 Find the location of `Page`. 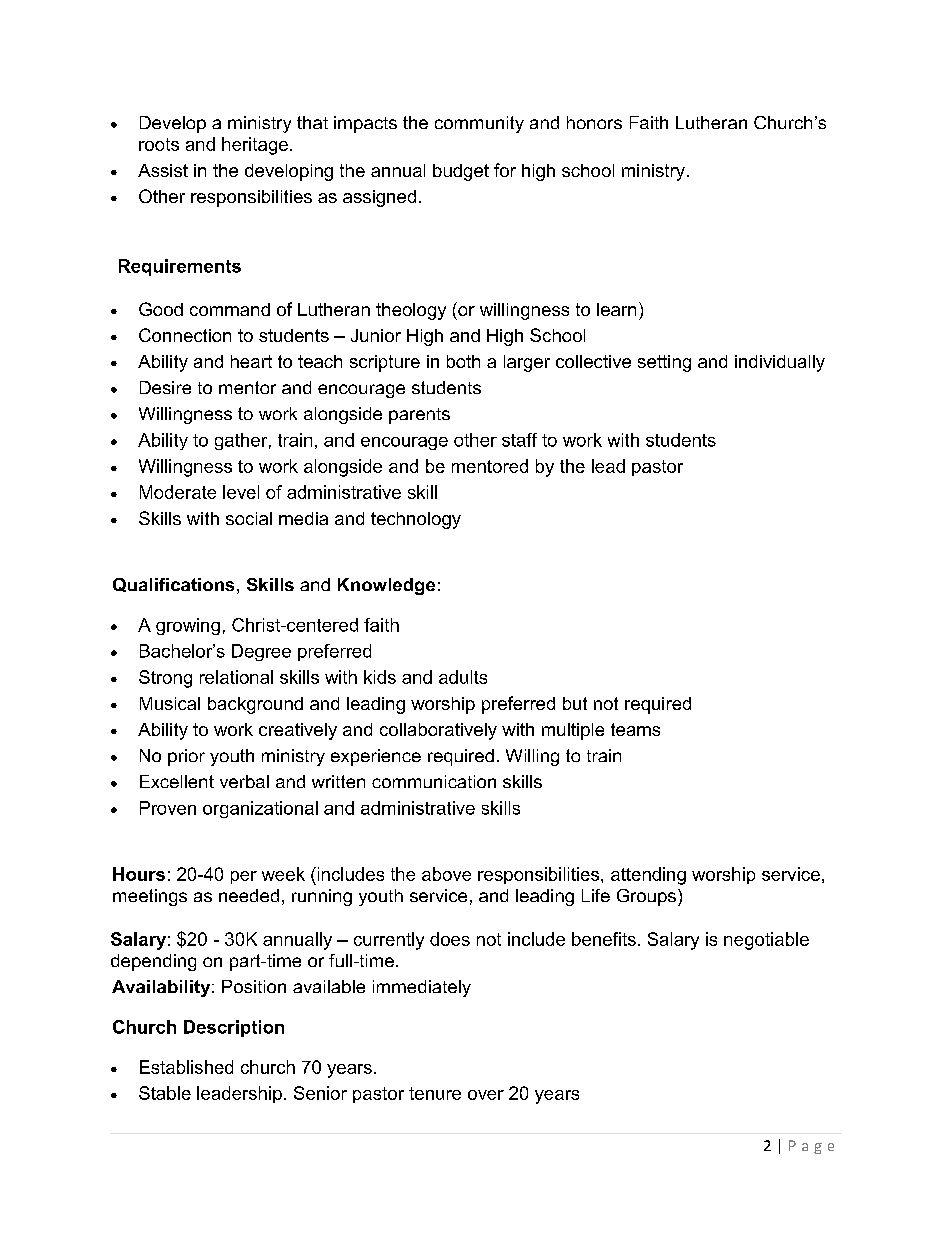

Page is located at coordinates (811, 1147).
